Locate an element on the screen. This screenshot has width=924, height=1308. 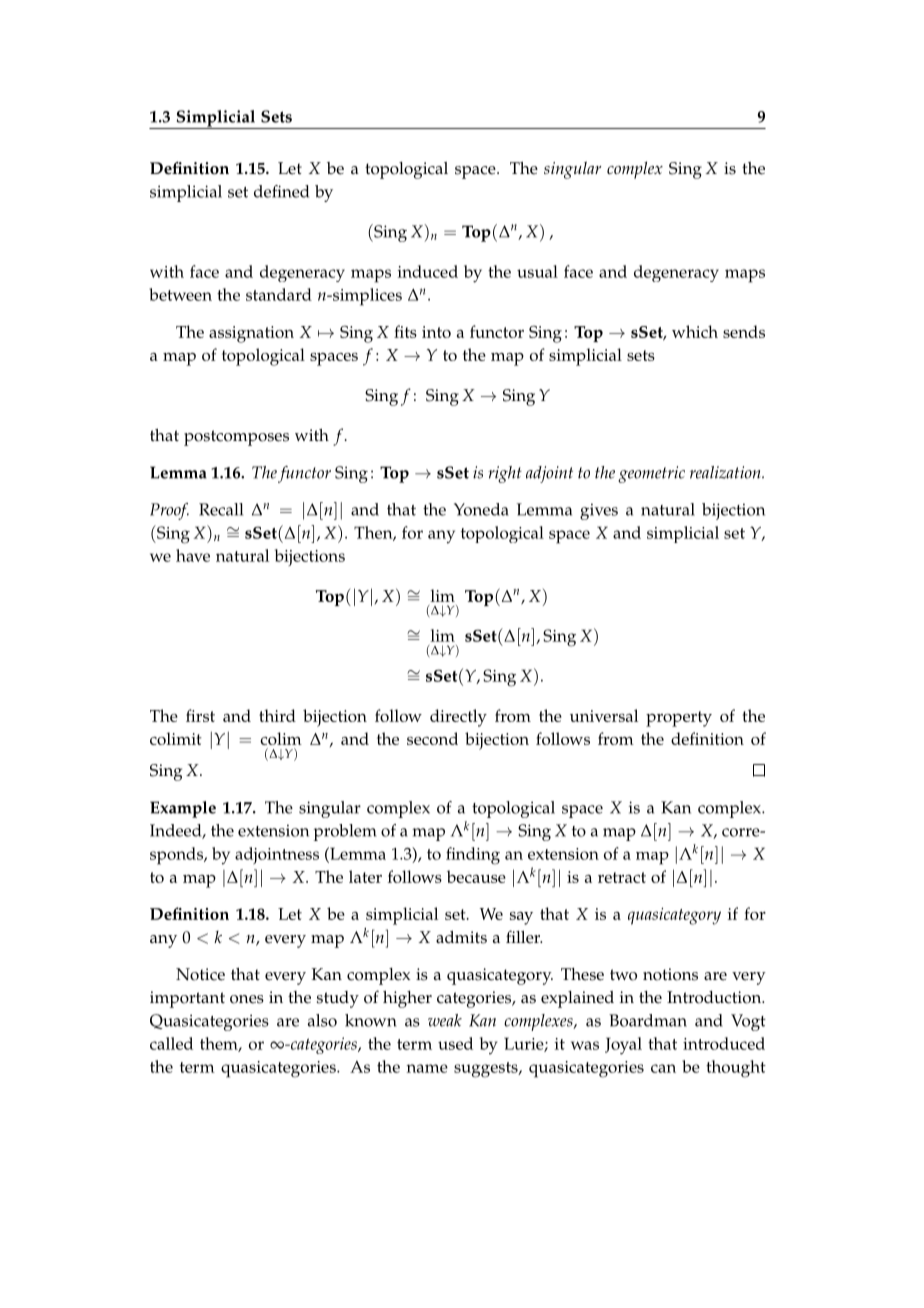
right is located at coordinates (505, 474).
